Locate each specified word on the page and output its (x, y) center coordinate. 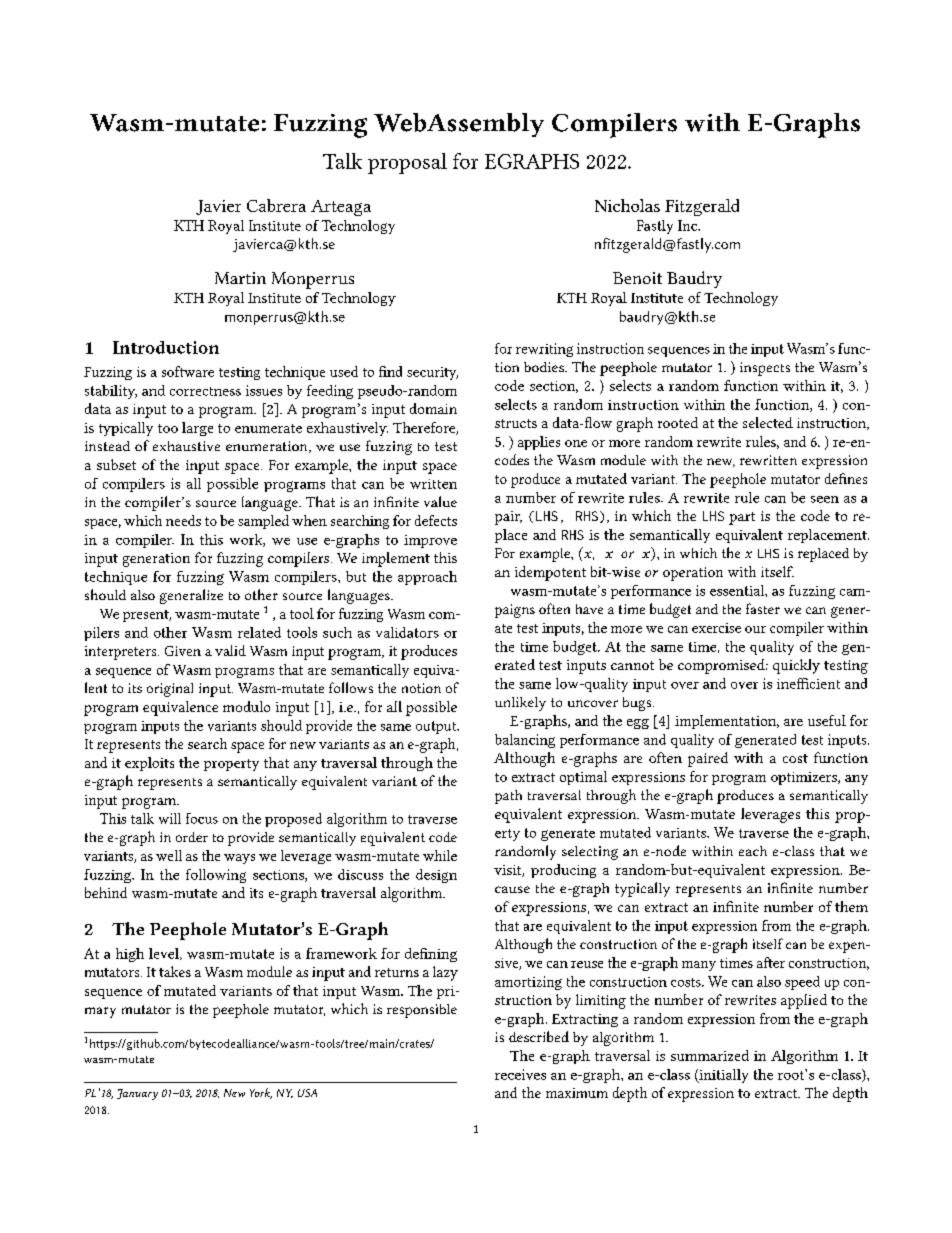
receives (520, 1074)
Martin (240, 278)
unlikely (520, 704)
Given (183, 651)
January (137, 1094)
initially (722, 1076)
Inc (688, 225)
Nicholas (627, 205)
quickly (796, 666)
